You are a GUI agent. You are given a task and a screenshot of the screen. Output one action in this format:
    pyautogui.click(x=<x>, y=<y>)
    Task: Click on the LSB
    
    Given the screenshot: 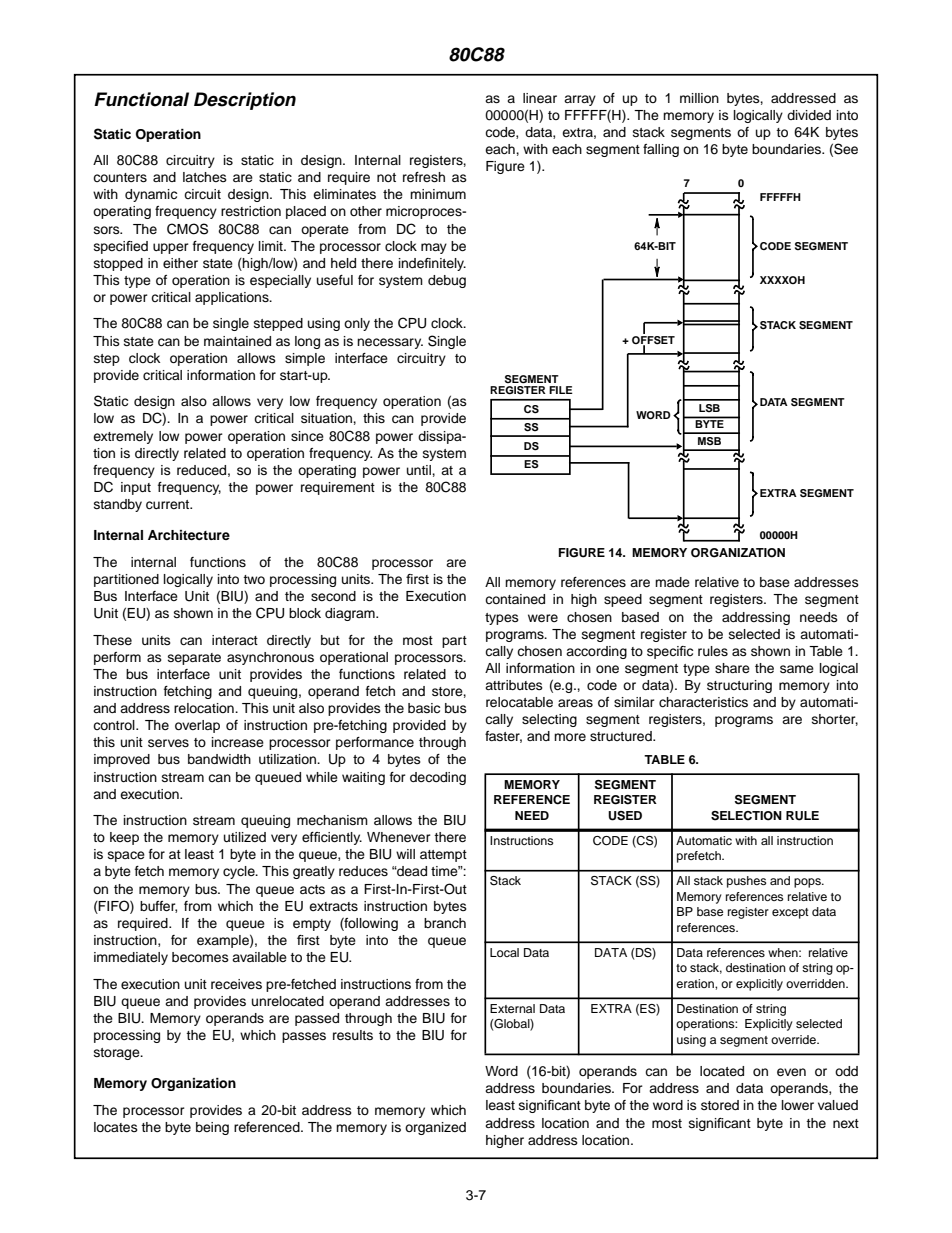 What is the action you would take?
    pyautogui.click(x=709, y=408)
